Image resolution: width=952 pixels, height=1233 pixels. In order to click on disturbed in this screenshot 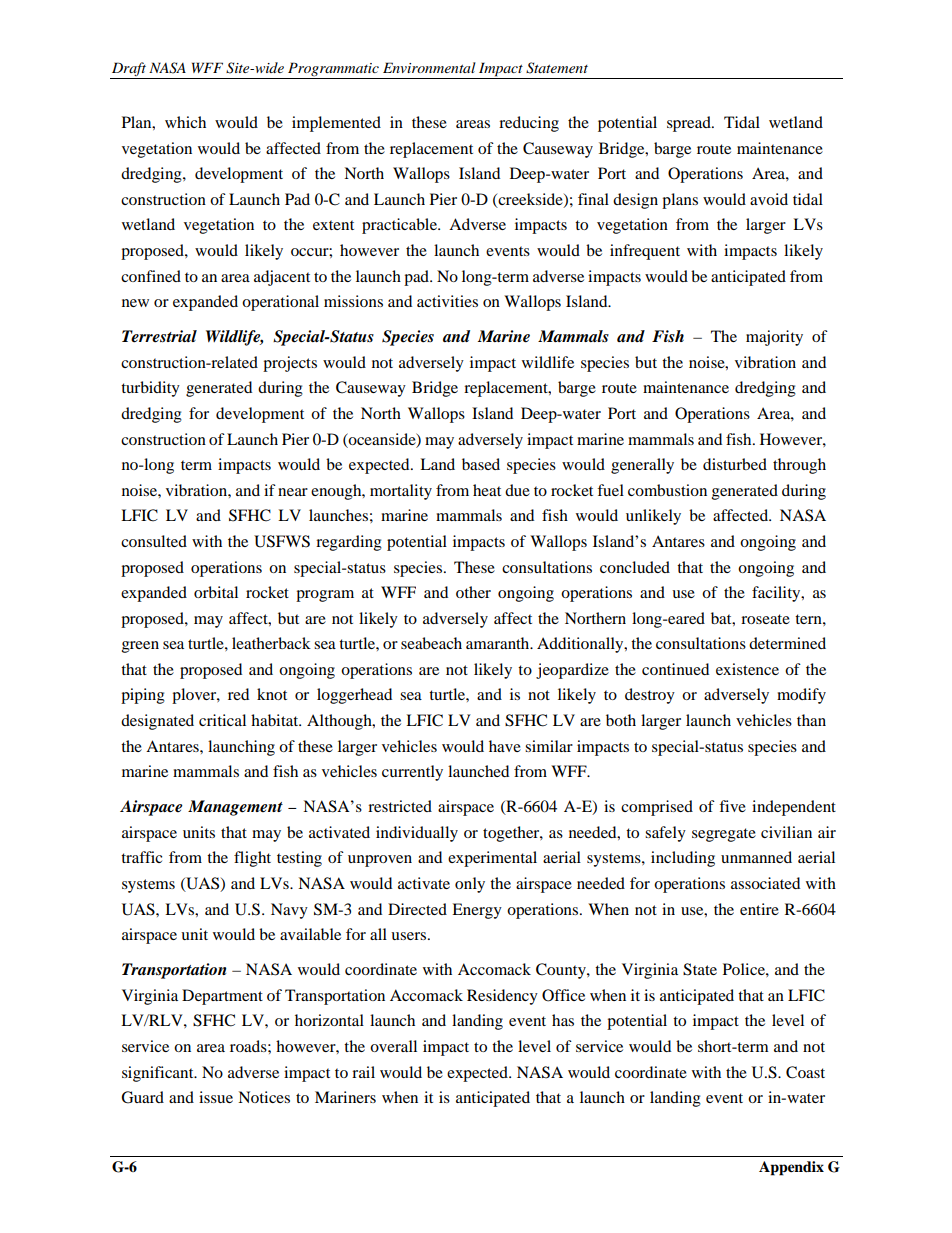, I will do `click(735, 464)`.
